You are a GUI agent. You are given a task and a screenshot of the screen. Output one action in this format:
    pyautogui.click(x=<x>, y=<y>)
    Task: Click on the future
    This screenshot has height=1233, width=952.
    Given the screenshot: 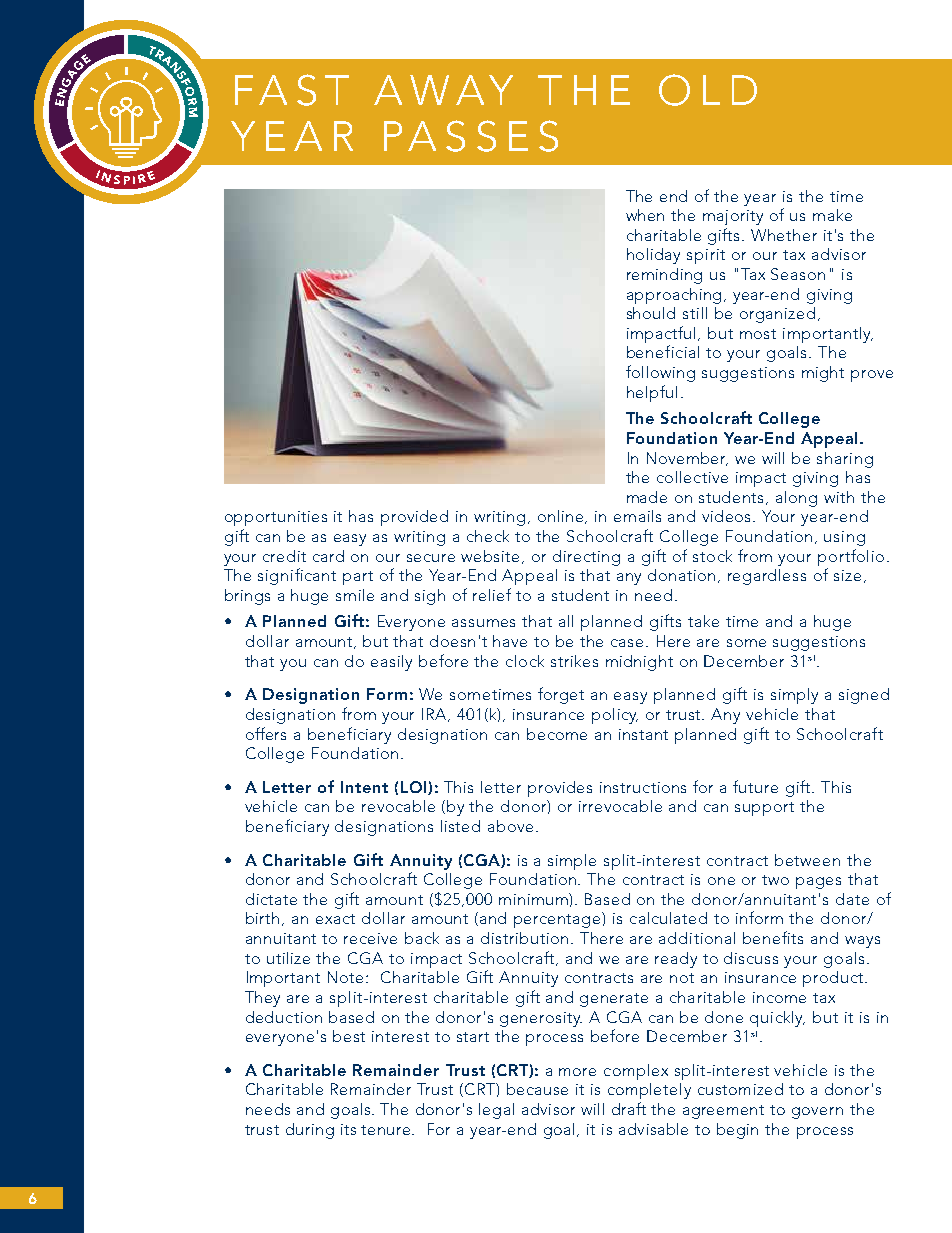 What is the action you would take?
    pyautogui.click(x=755, y=786)
